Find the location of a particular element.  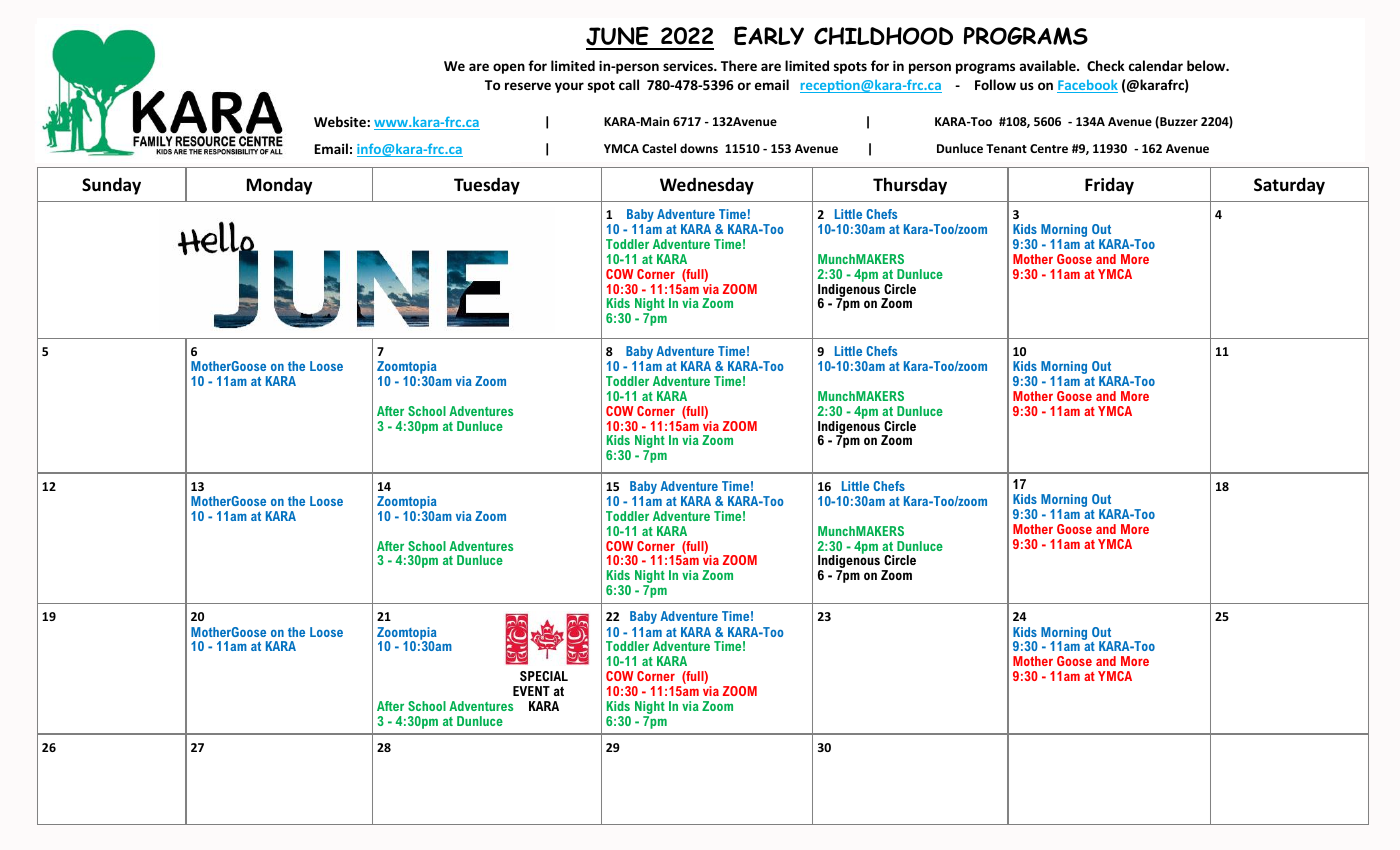

SPECIAL is located at coordinates (544, 676).
